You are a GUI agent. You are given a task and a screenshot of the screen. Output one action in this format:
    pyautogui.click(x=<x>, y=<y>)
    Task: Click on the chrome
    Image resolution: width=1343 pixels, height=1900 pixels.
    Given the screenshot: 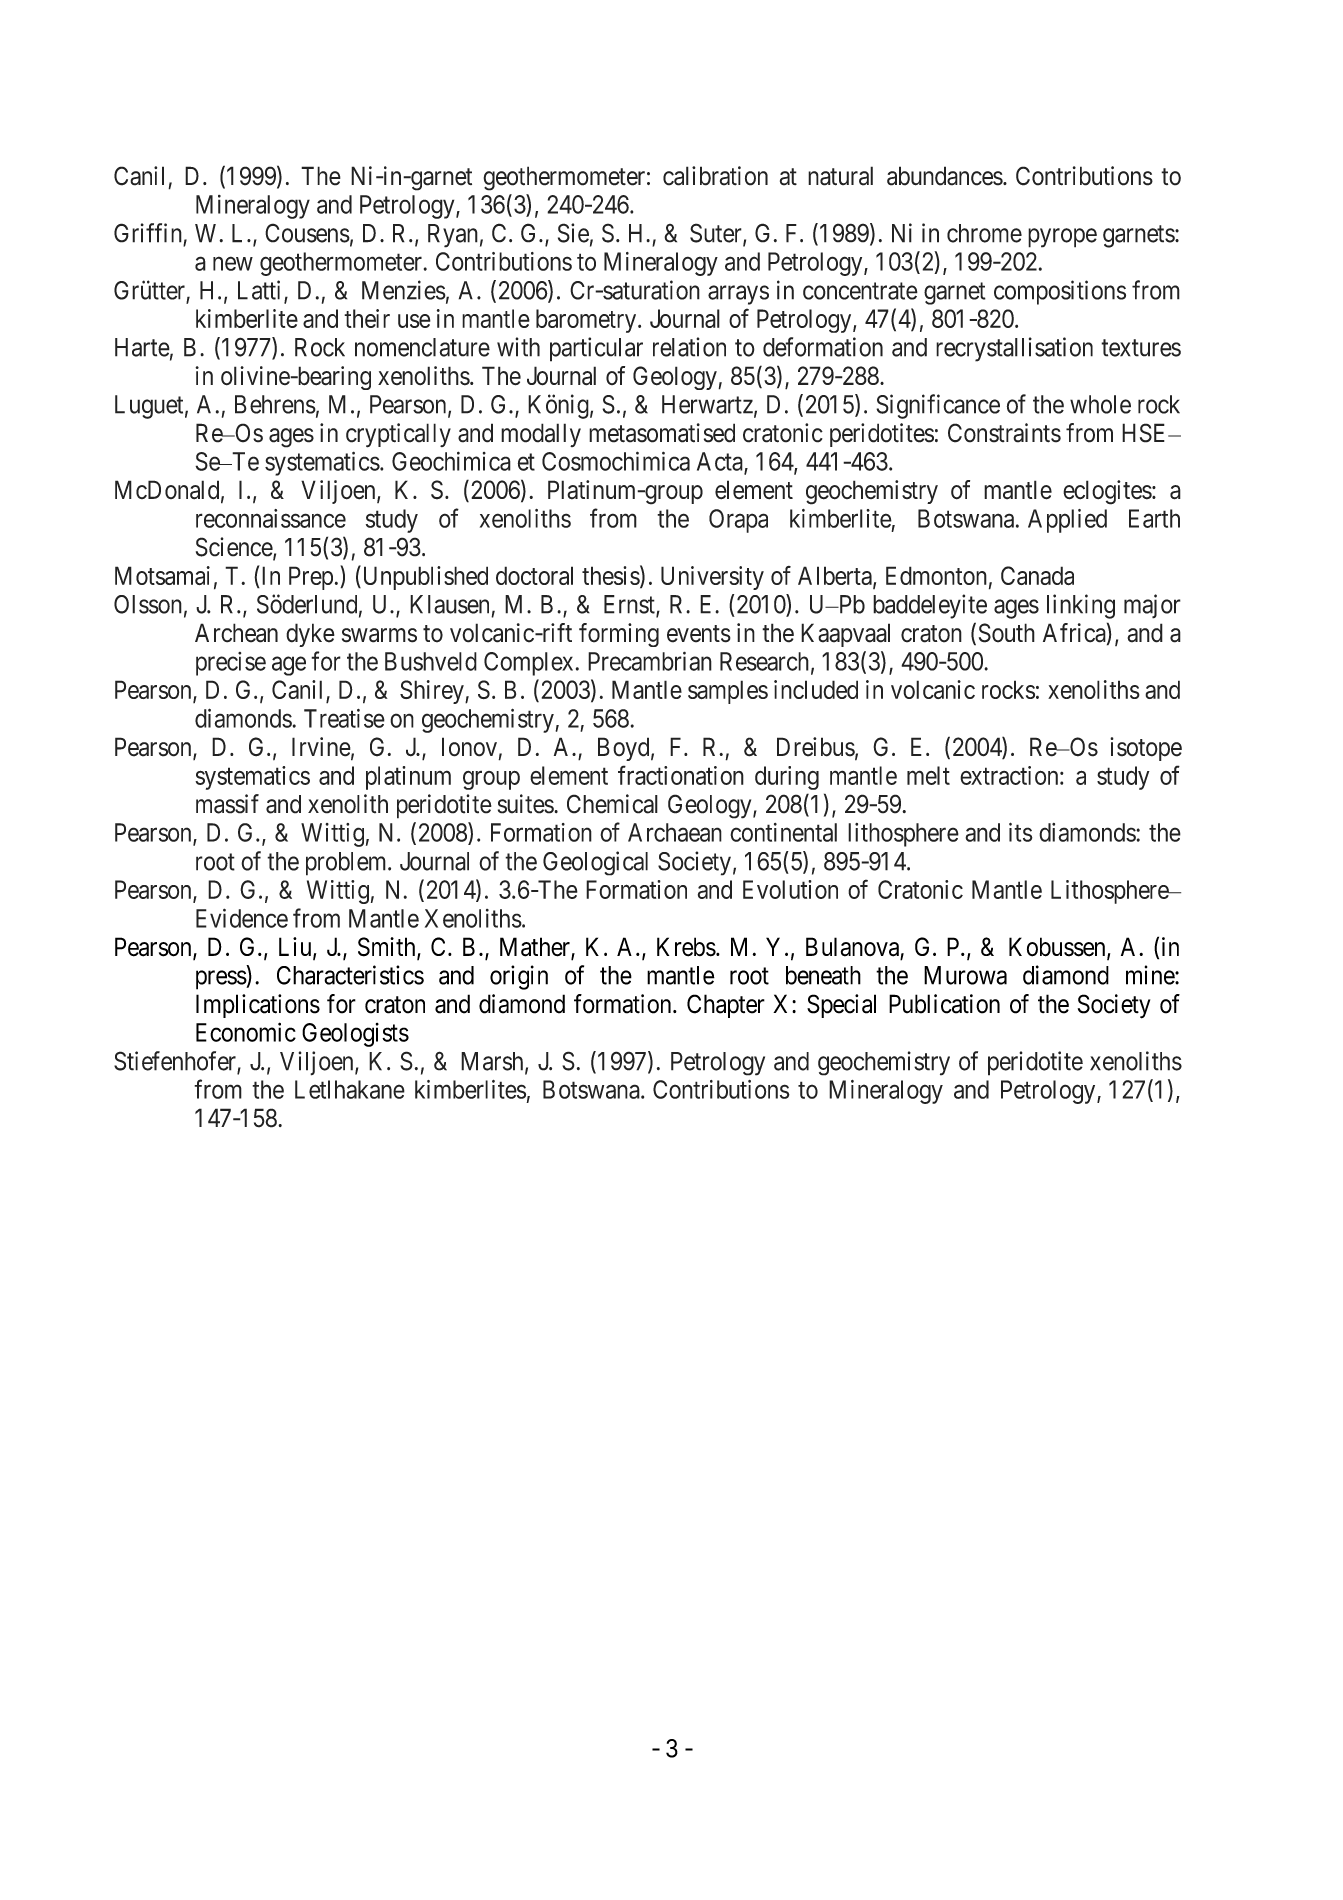 What is the action you would take?
    pyautogui.click(x=984, y=233)
